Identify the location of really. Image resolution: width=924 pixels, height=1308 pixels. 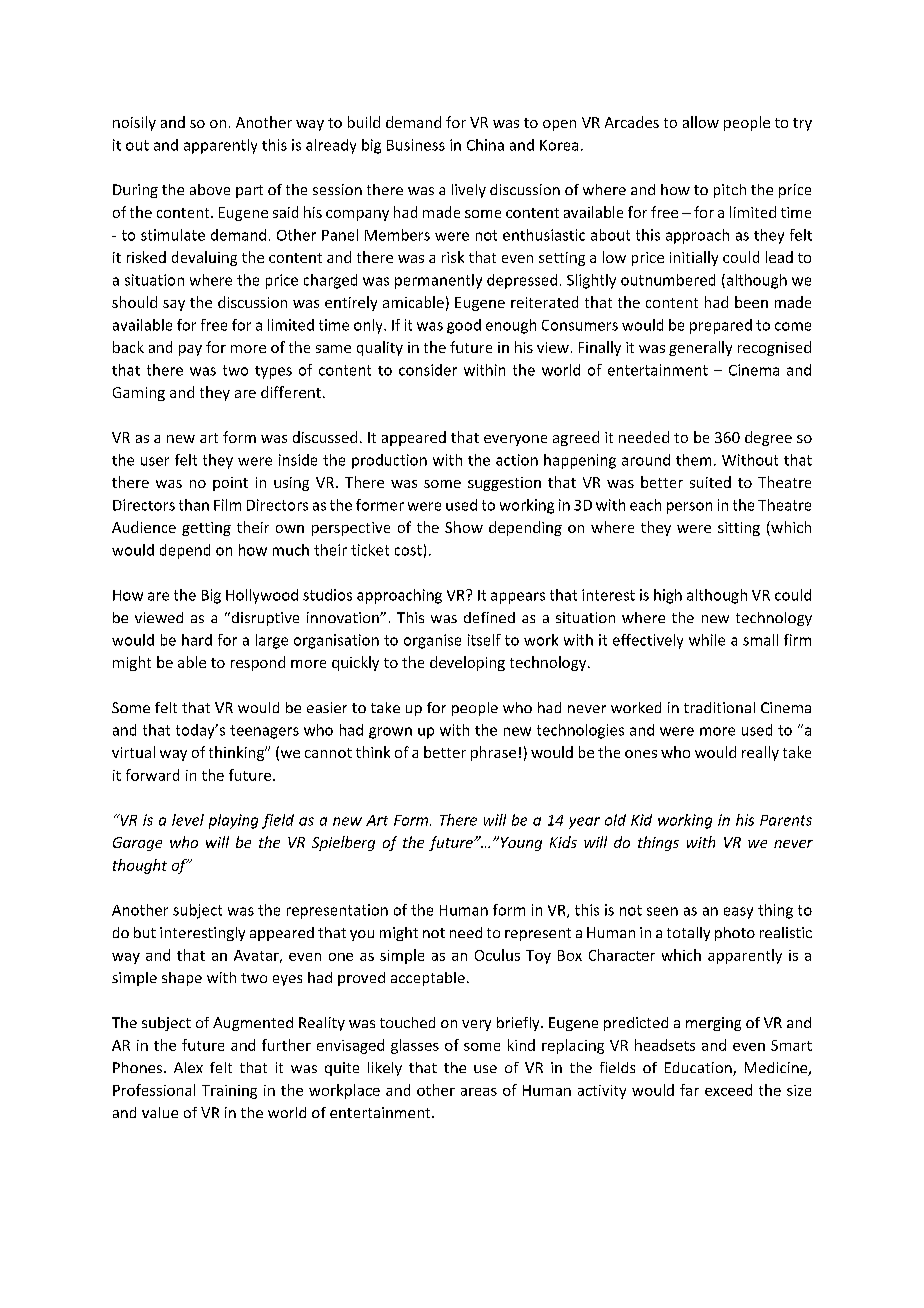
(760, 753).
